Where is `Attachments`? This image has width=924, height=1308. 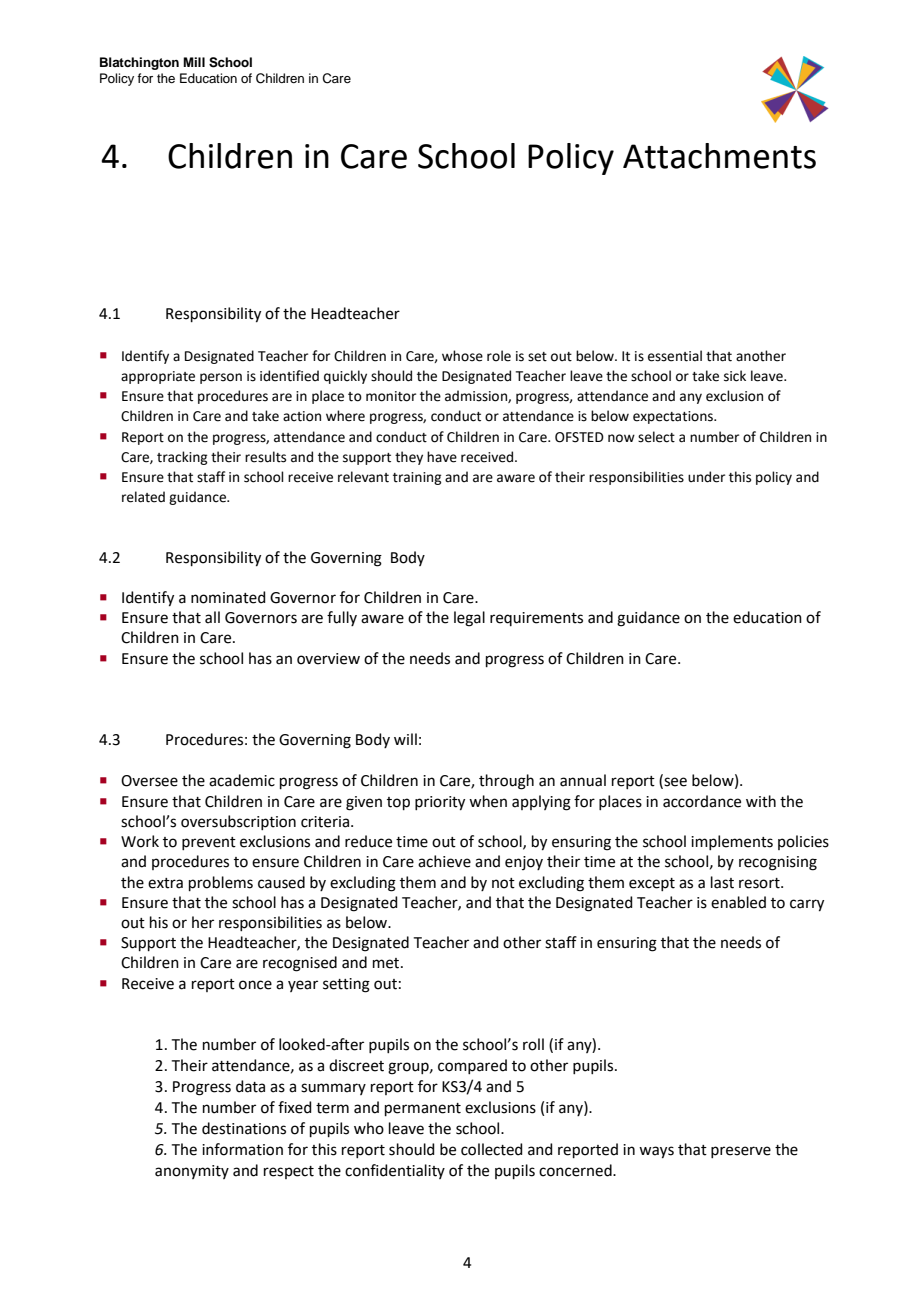 Attachments is located at coordinates (719, 156).
